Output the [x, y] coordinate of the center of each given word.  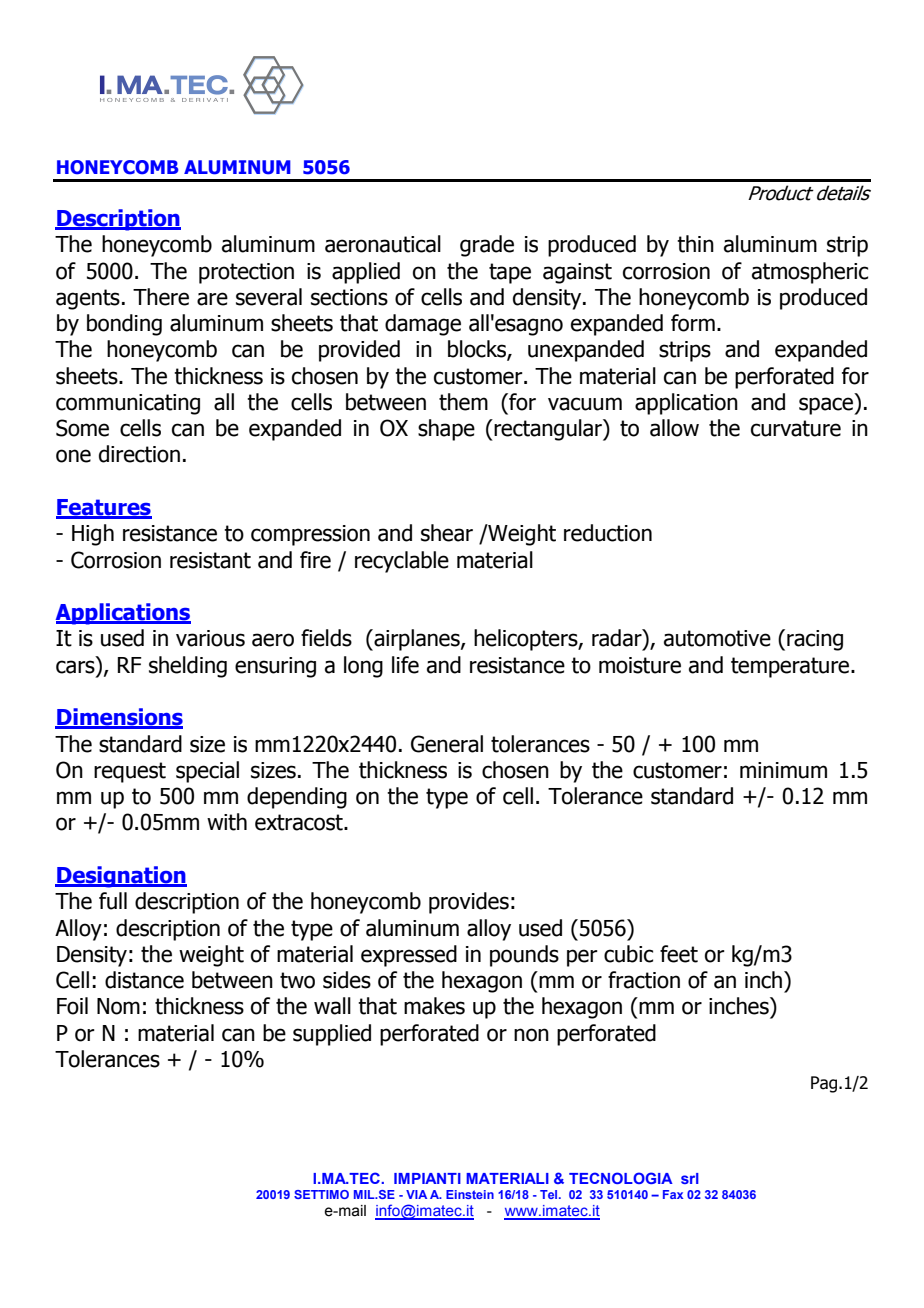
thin [695, 244]
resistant [210, 560]
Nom [118, 1006]
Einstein [470, 1194]
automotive [717, 638]
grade [487, 246]
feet [679, 954]
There [161, 297]
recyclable [402, 562]
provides [469, 903]
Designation [121, 877]
